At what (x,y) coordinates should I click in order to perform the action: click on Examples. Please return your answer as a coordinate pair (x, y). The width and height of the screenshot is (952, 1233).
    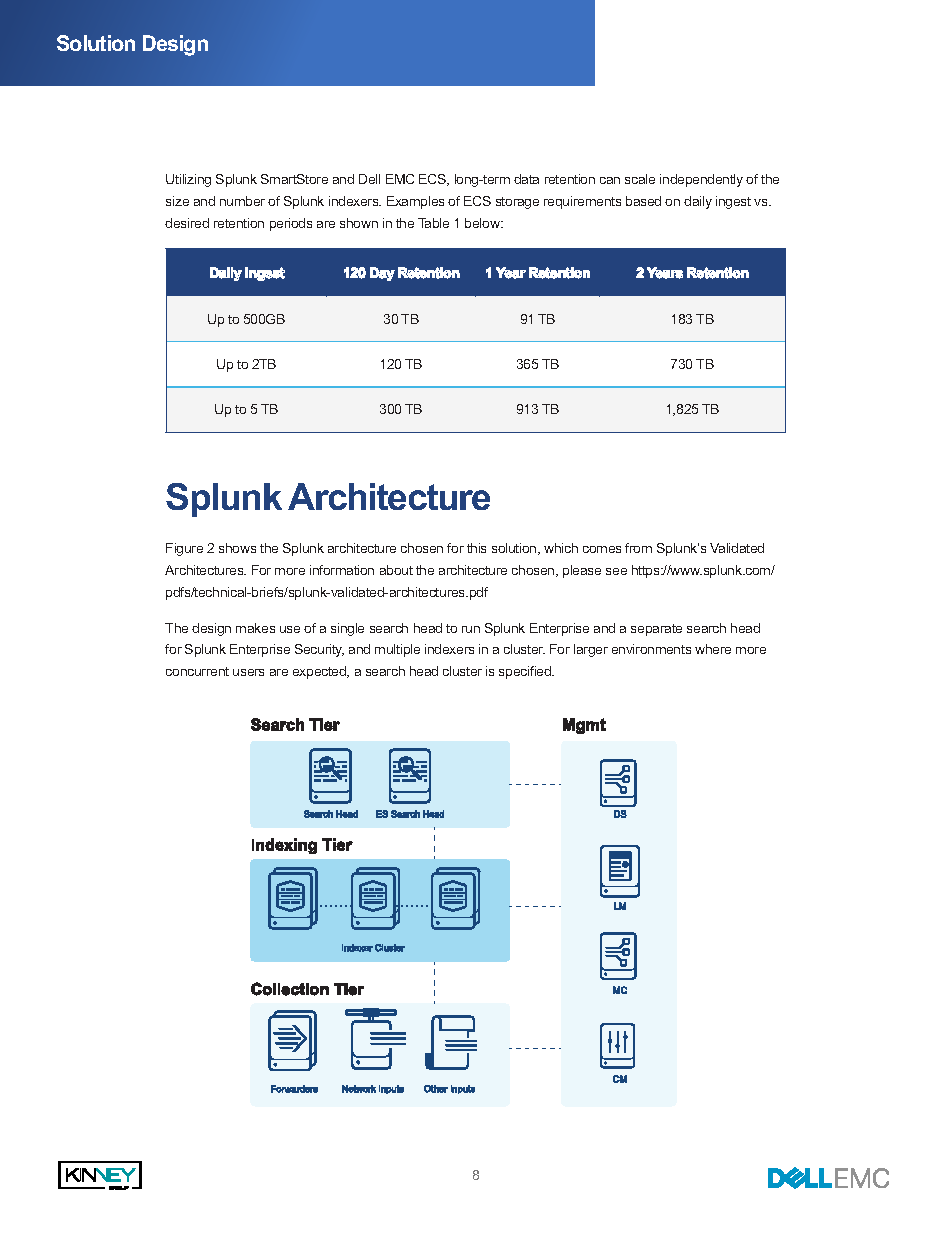
    Looking at the image, I should click on (415, 202).
